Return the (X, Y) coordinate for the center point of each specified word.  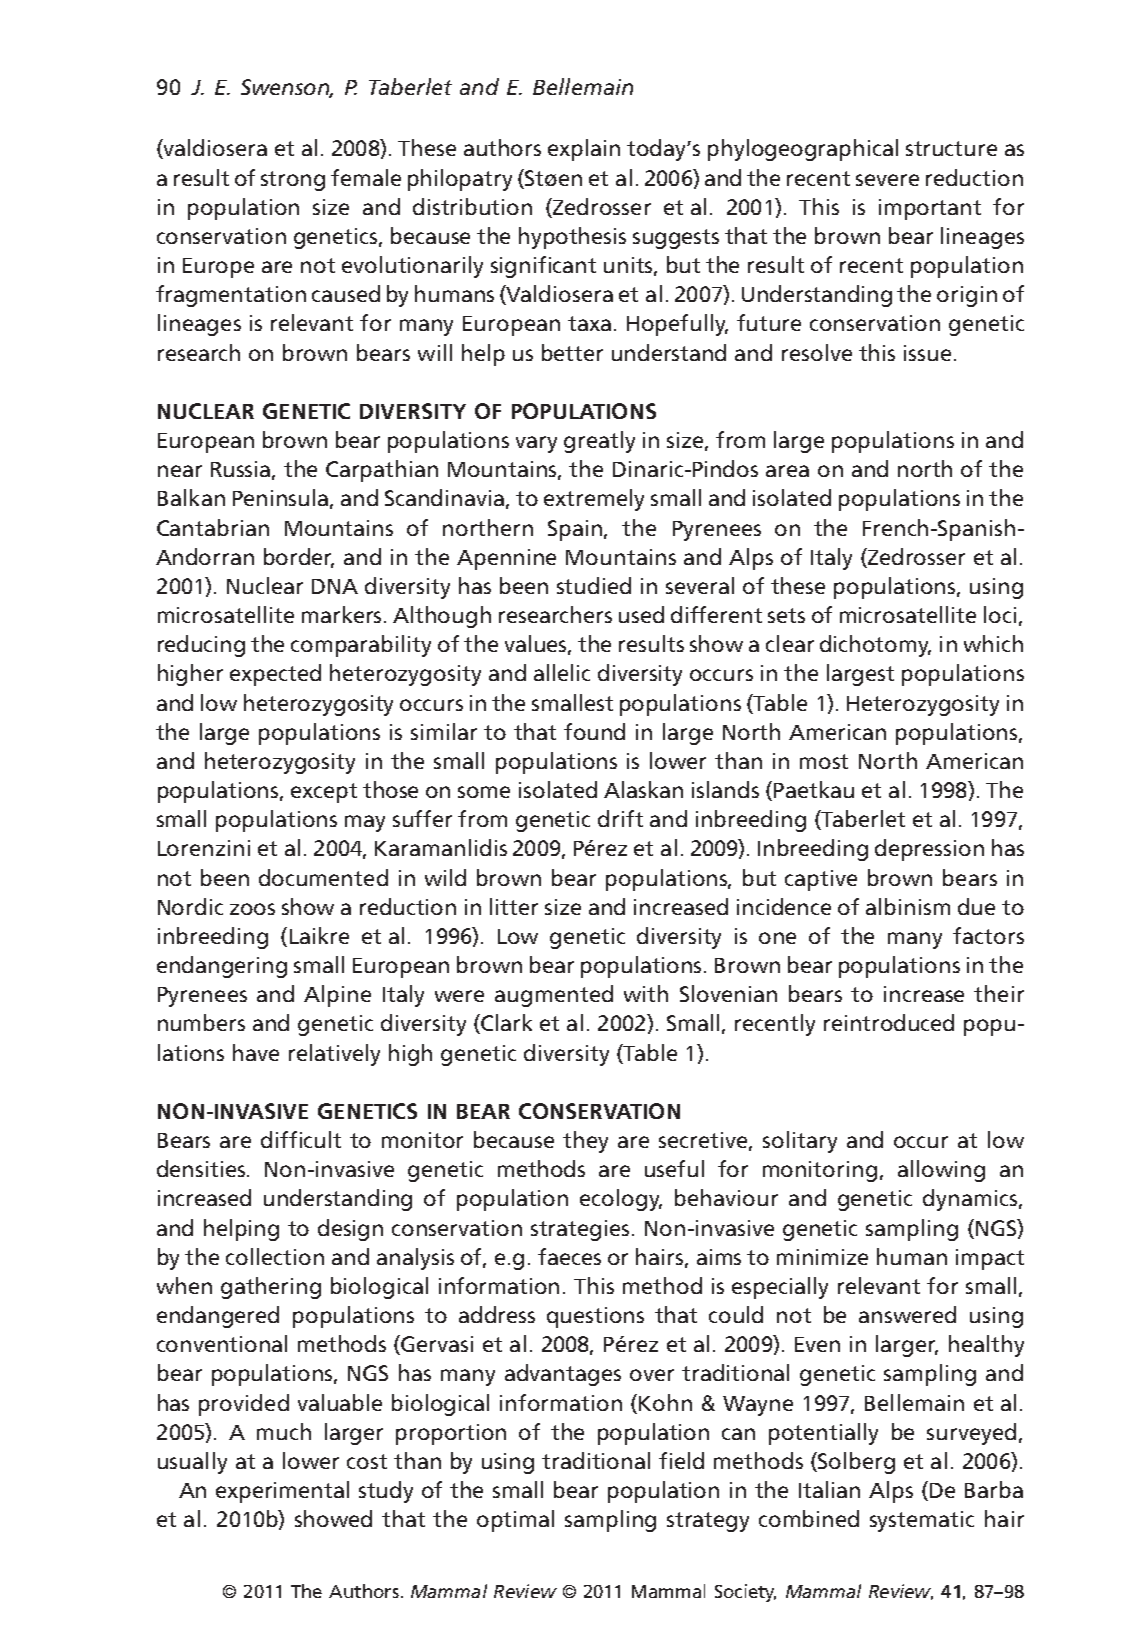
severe (887, 180)
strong (293, 181)
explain (584, 150)
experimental (282, 1492)
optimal (515, 1521)
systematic (922, 1521)
